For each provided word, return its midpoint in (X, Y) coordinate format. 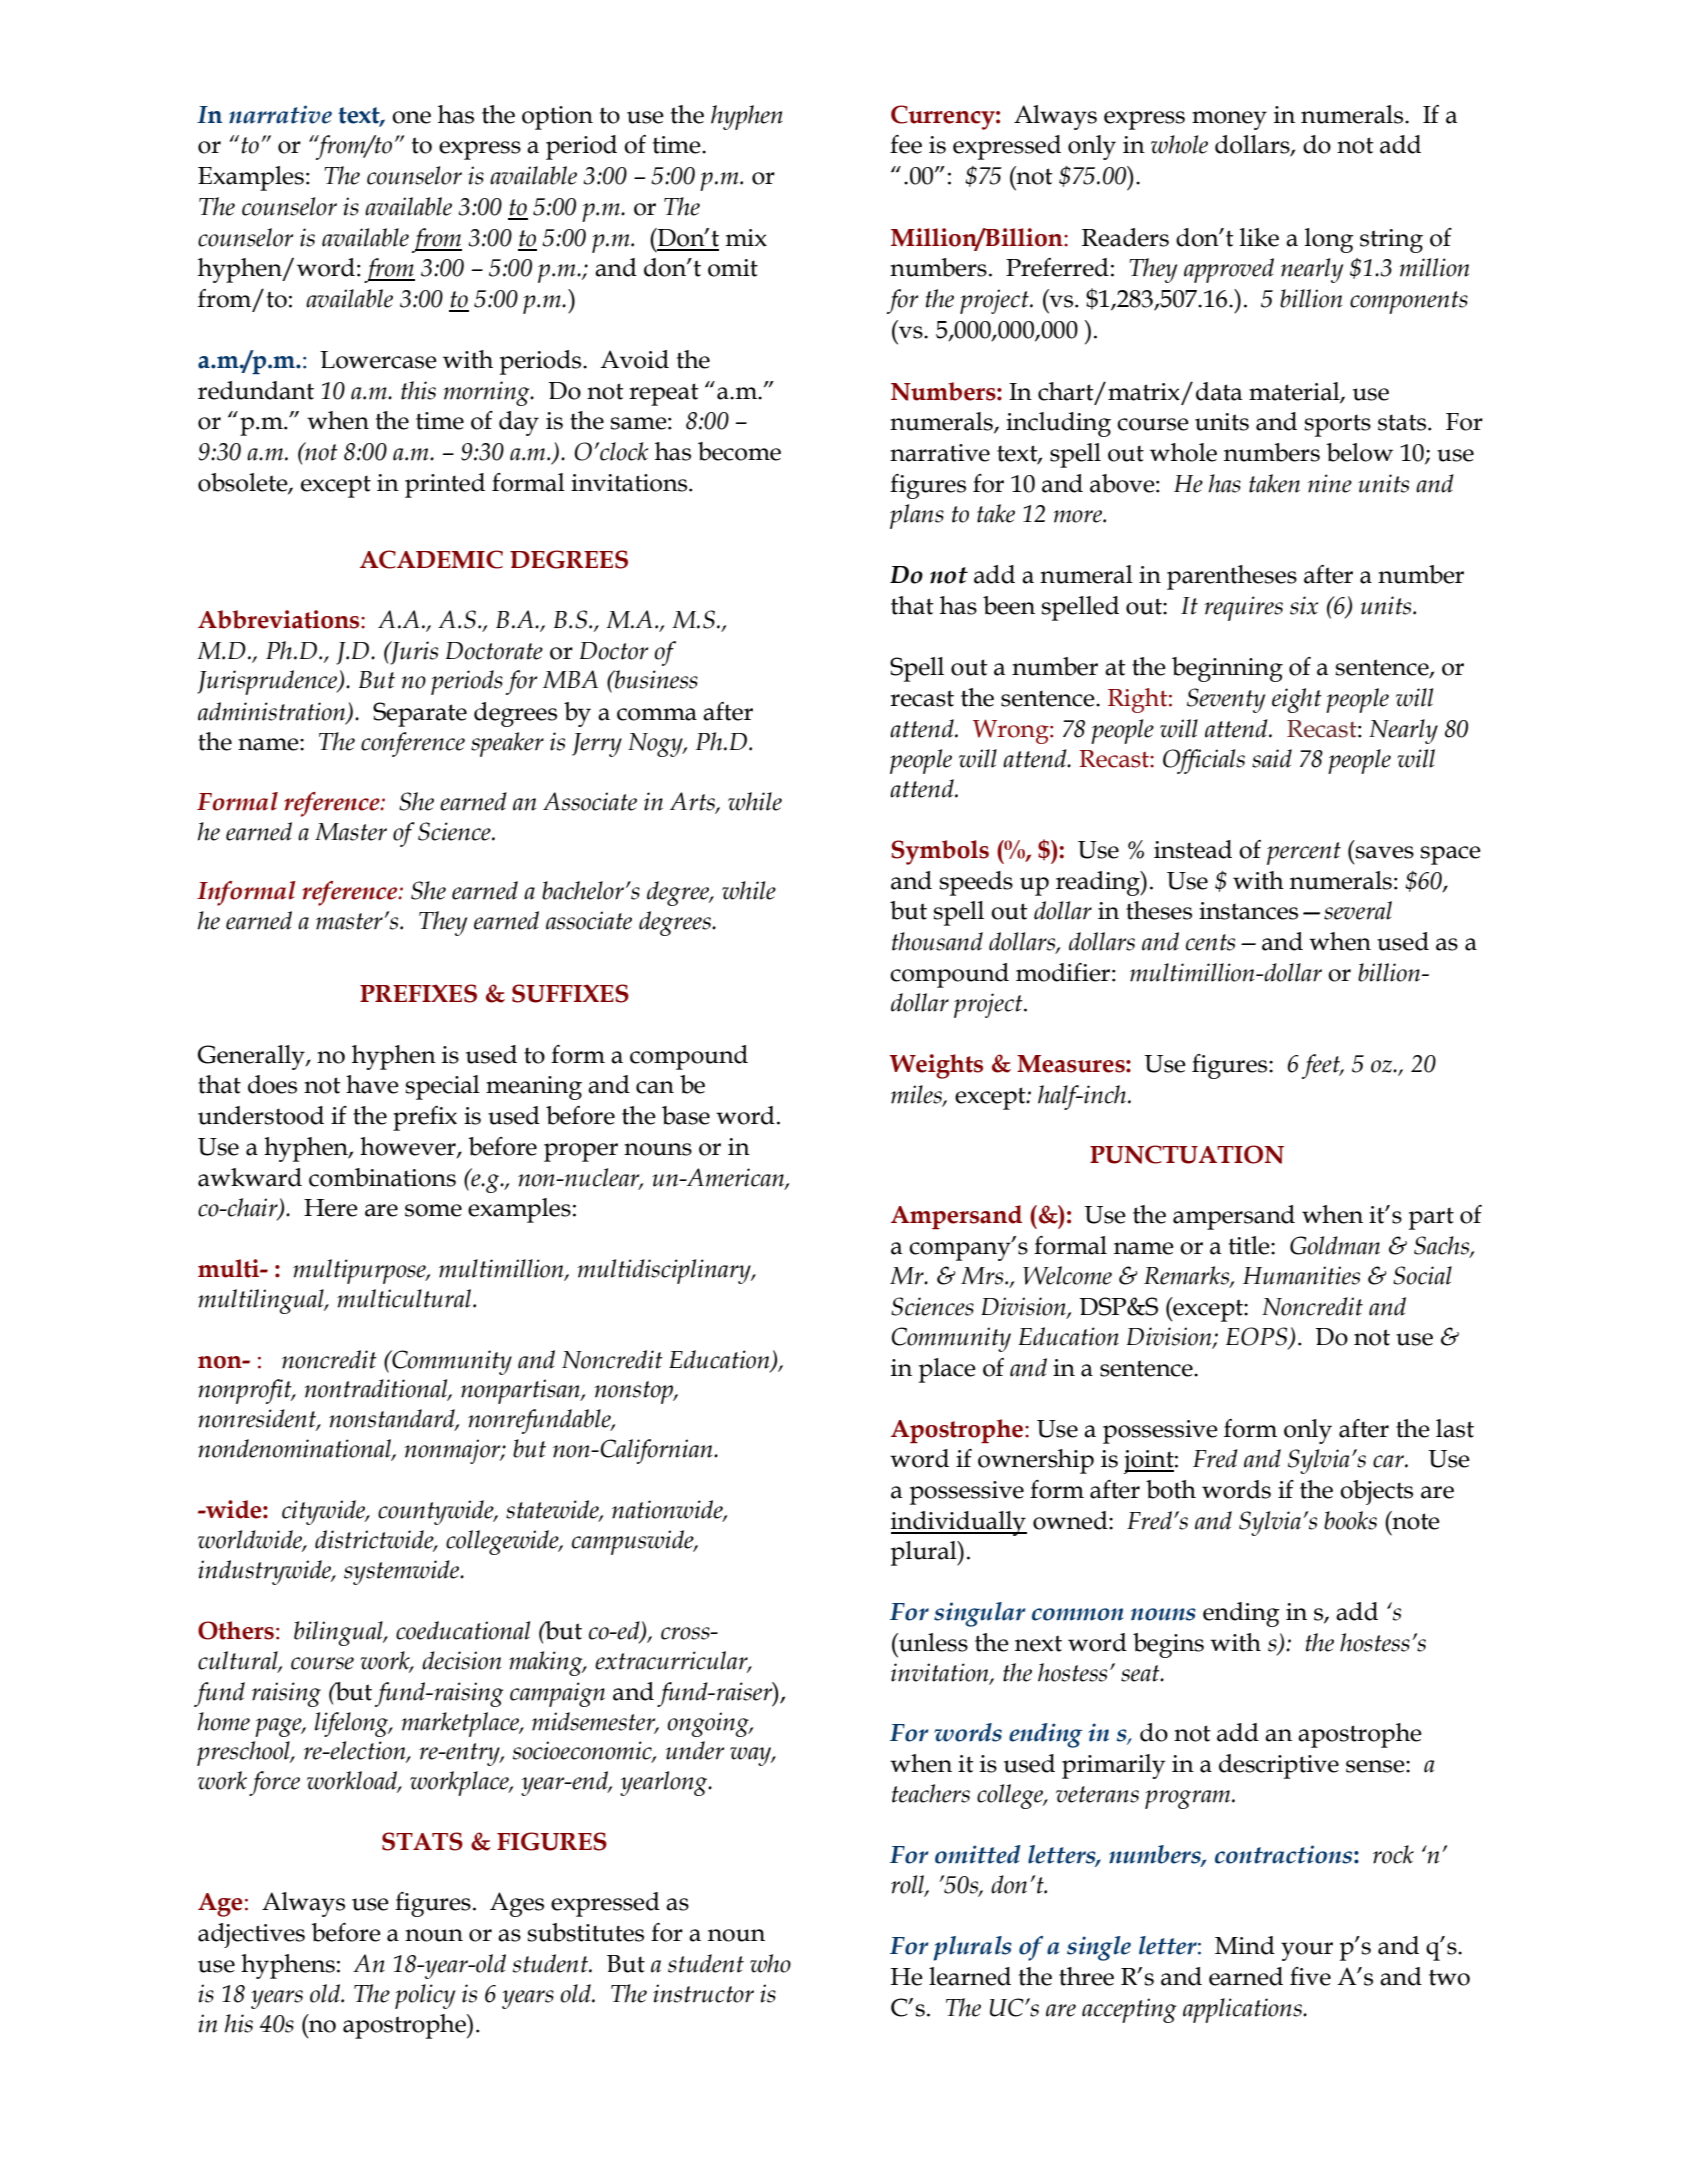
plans (917, 516)
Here (331, 1208)
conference (413, 744)
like (1259, 237)
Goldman (1335, 1245)
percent (1304, 853)
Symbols (940, 852)
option (557, 118)
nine (1330, 483)
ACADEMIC (431, 559)
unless (932, 1642)
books (1350, 1520)
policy (425, 1996)
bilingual (339, 1633)
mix (746, 238)
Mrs (983, 1276)
